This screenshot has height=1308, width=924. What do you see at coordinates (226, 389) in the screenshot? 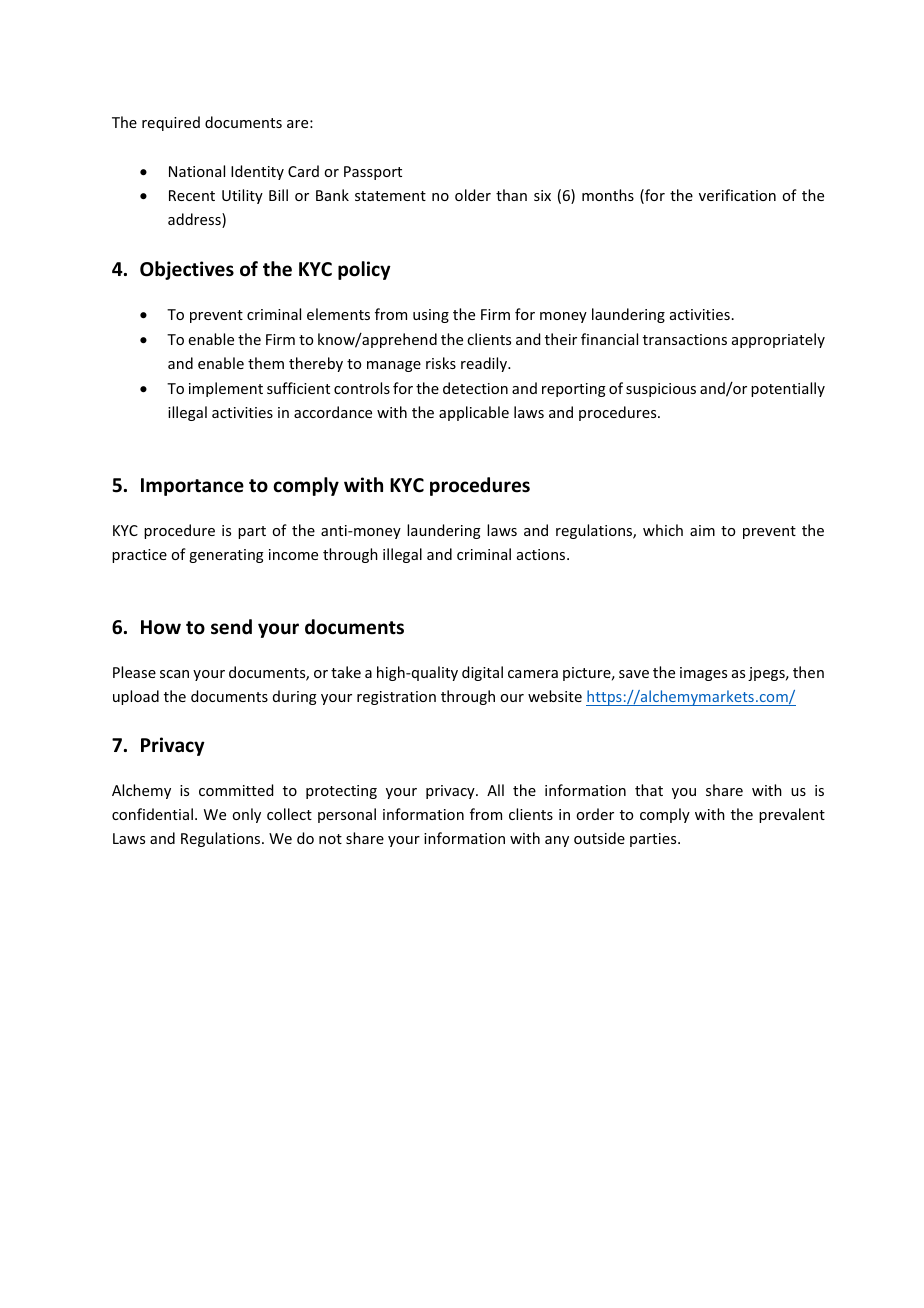
I see `implement` at bounding box center [226, 389].
